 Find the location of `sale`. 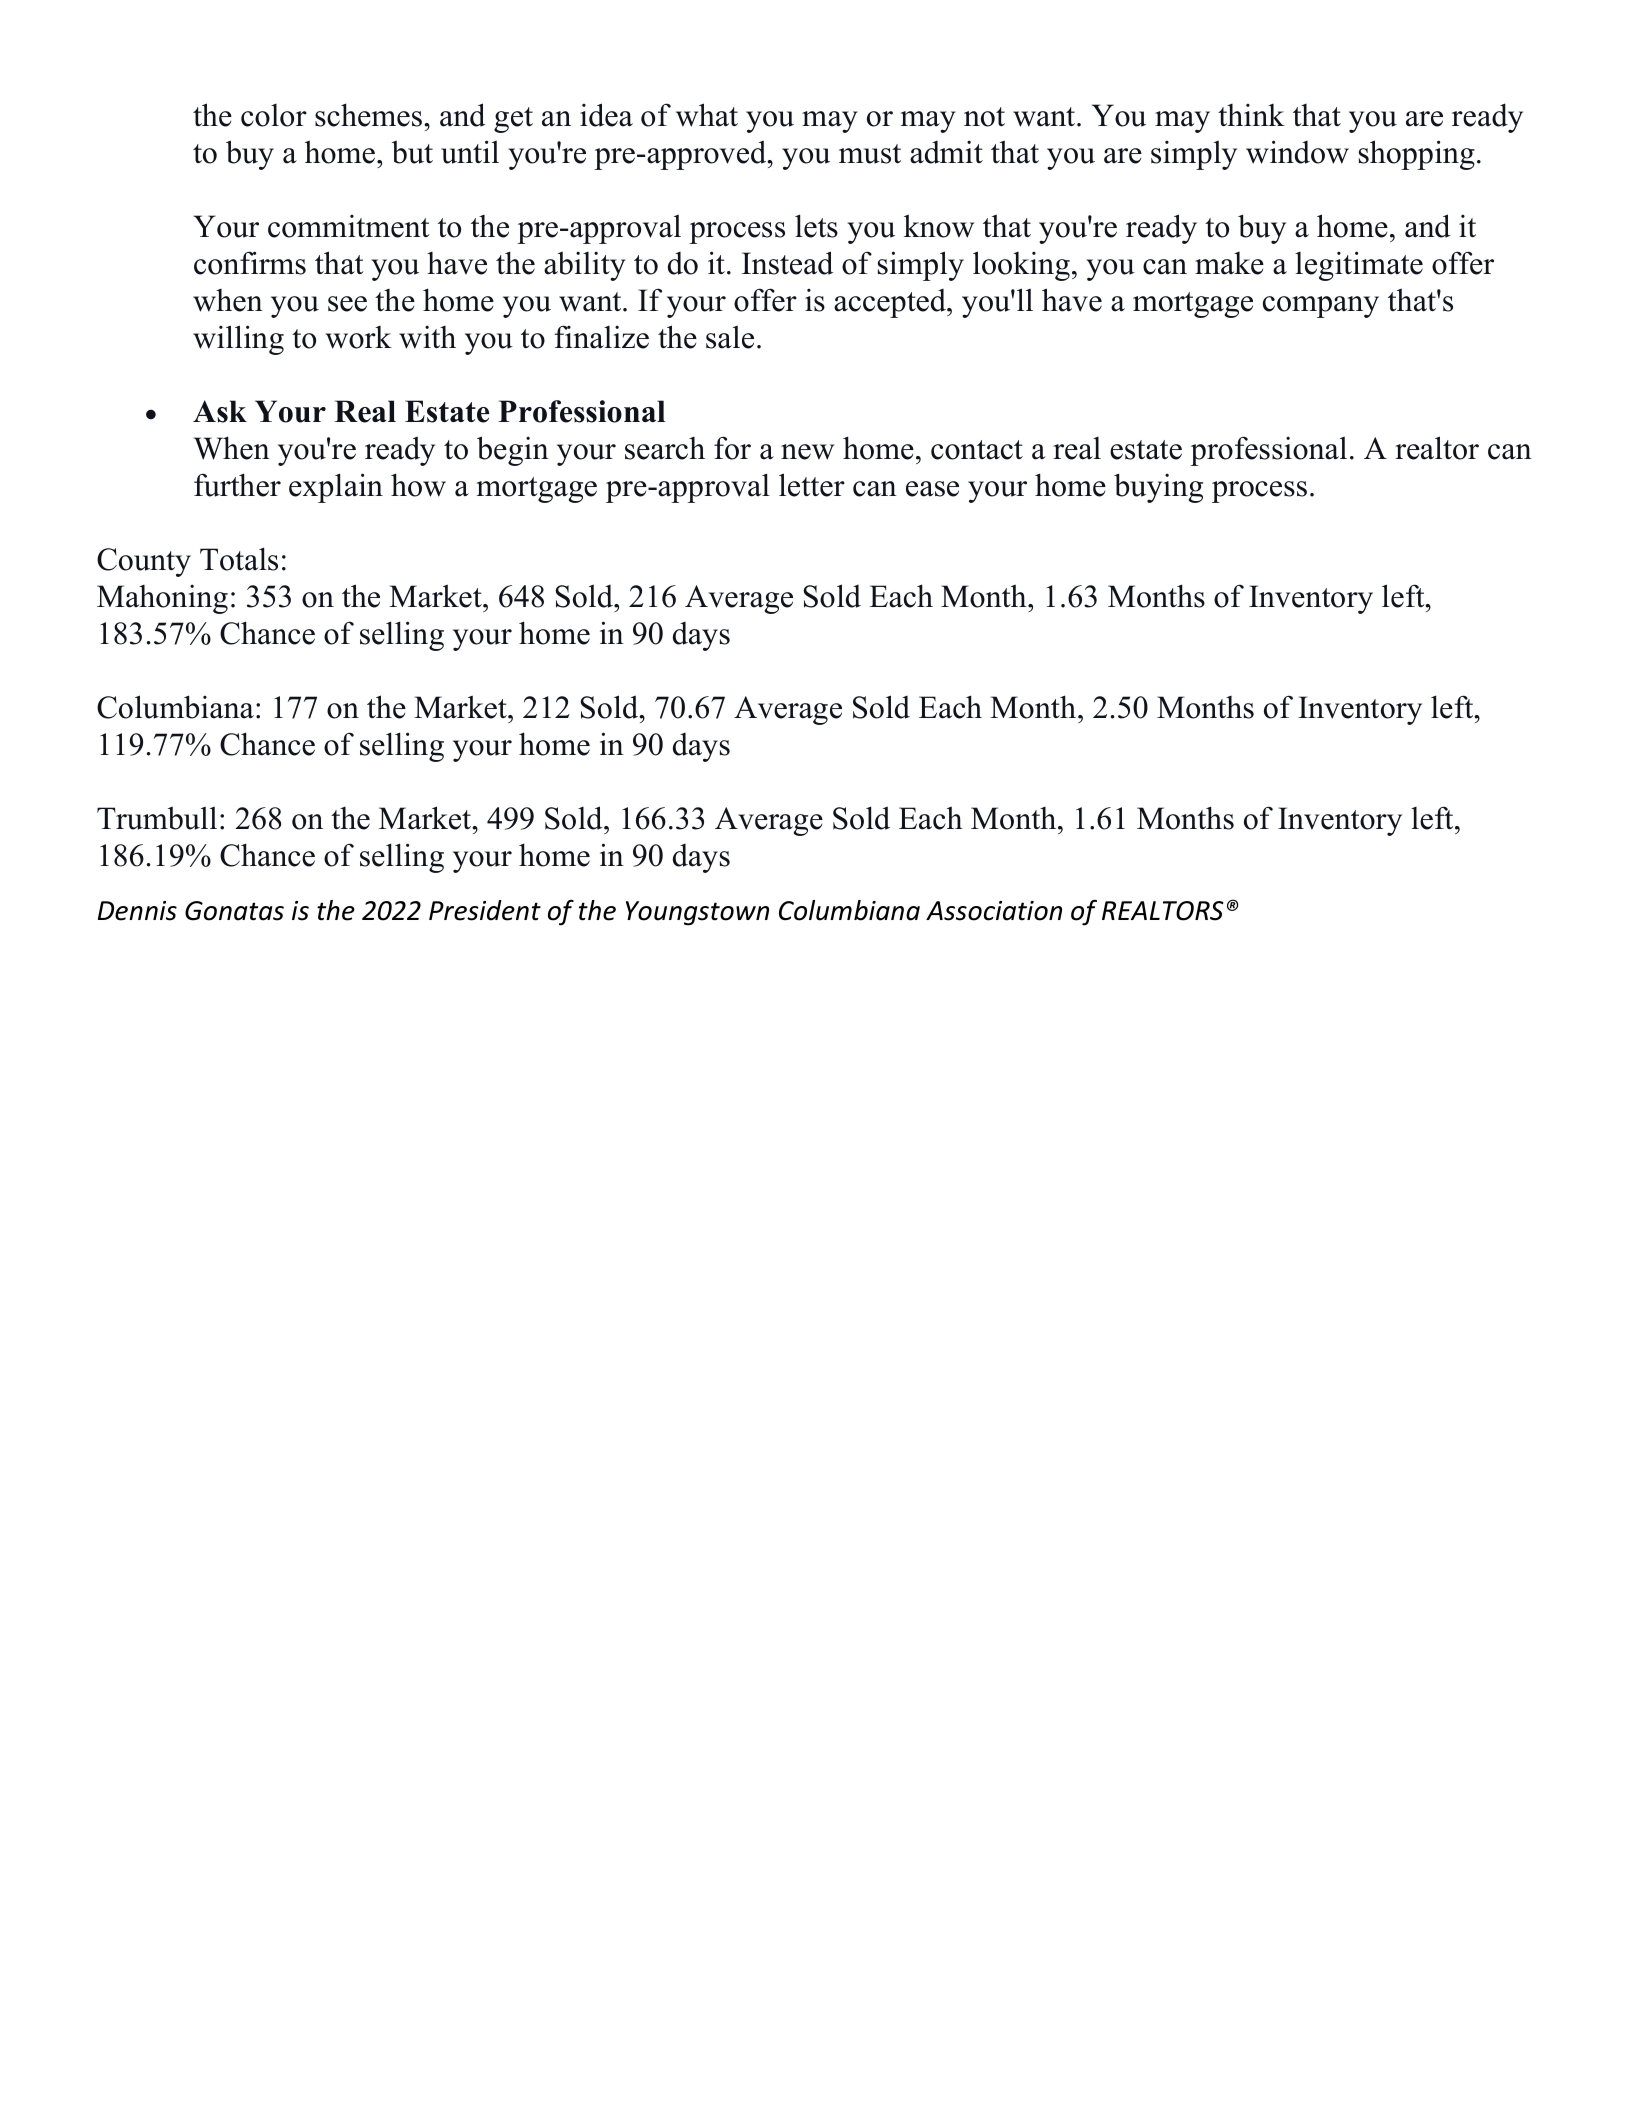

sale is located at coordinates (730, 337).
